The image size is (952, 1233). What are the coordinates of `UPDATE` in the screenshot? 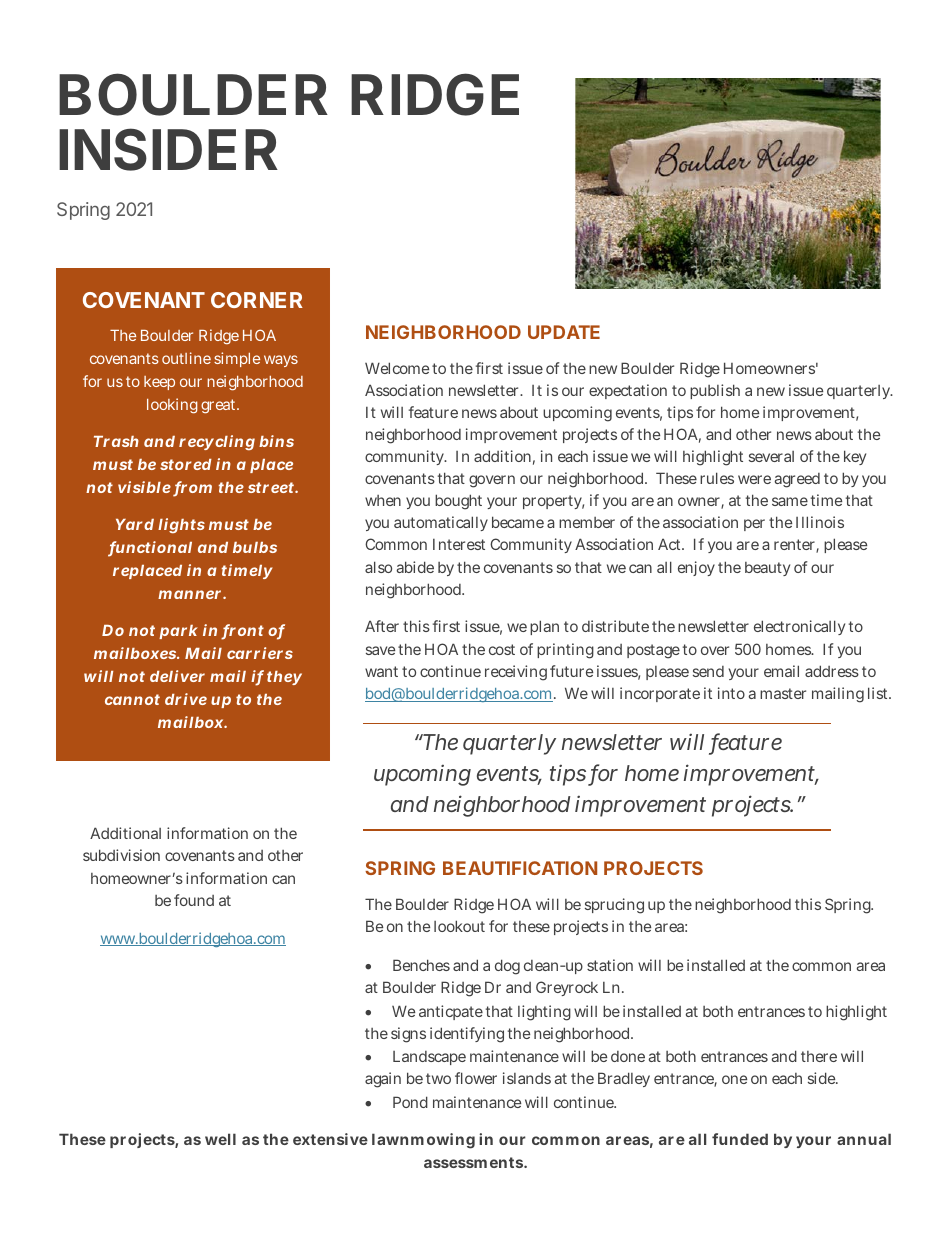 It's located at (564, 332).
